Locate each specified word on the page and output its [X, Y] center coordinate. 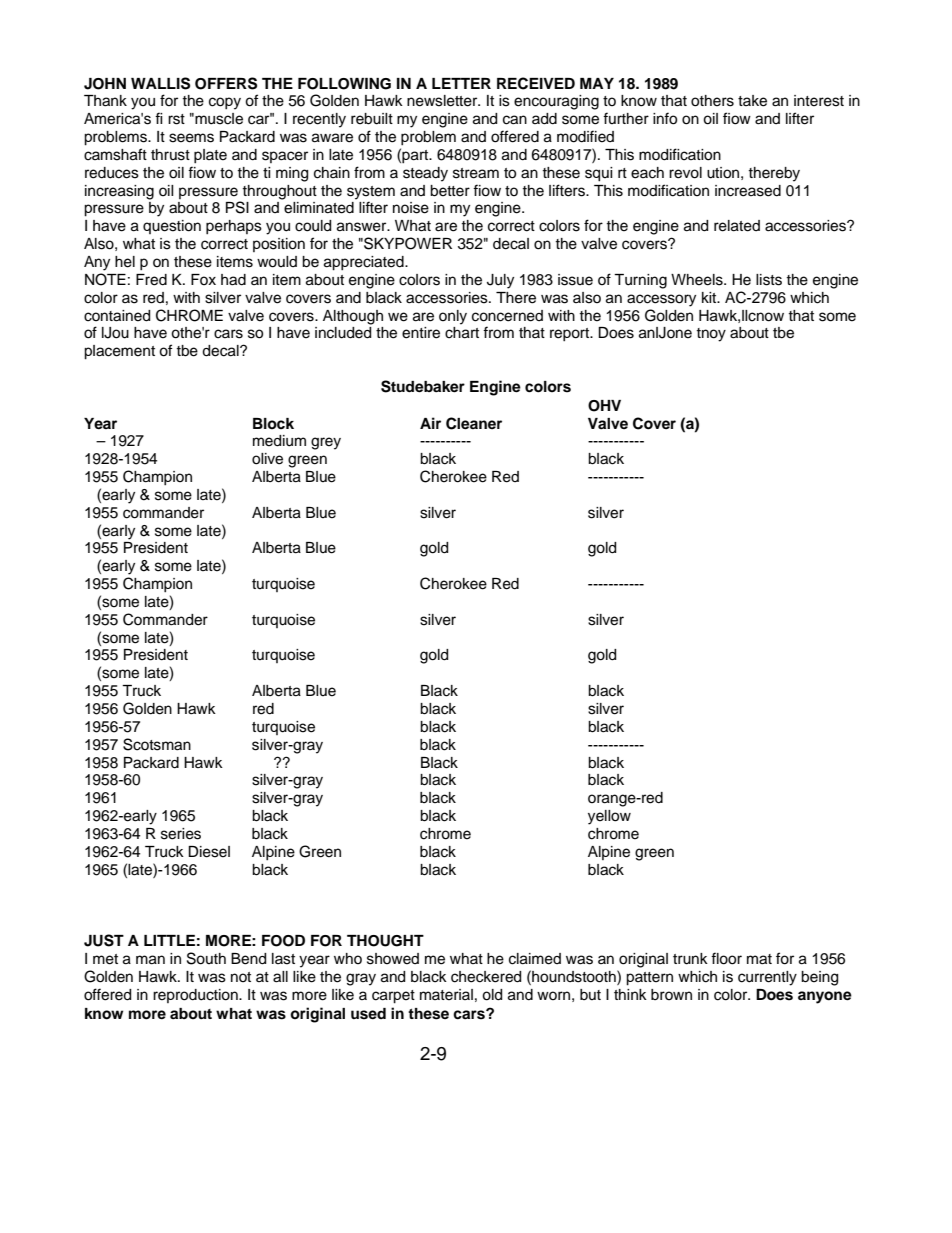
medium [279, 441]
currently [767, 978]
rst [176, 119]
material [446, 995]
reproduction [196, 996]
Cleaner [474, 423]
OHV [604, 406]
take [752, 101]
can [515, 120]
